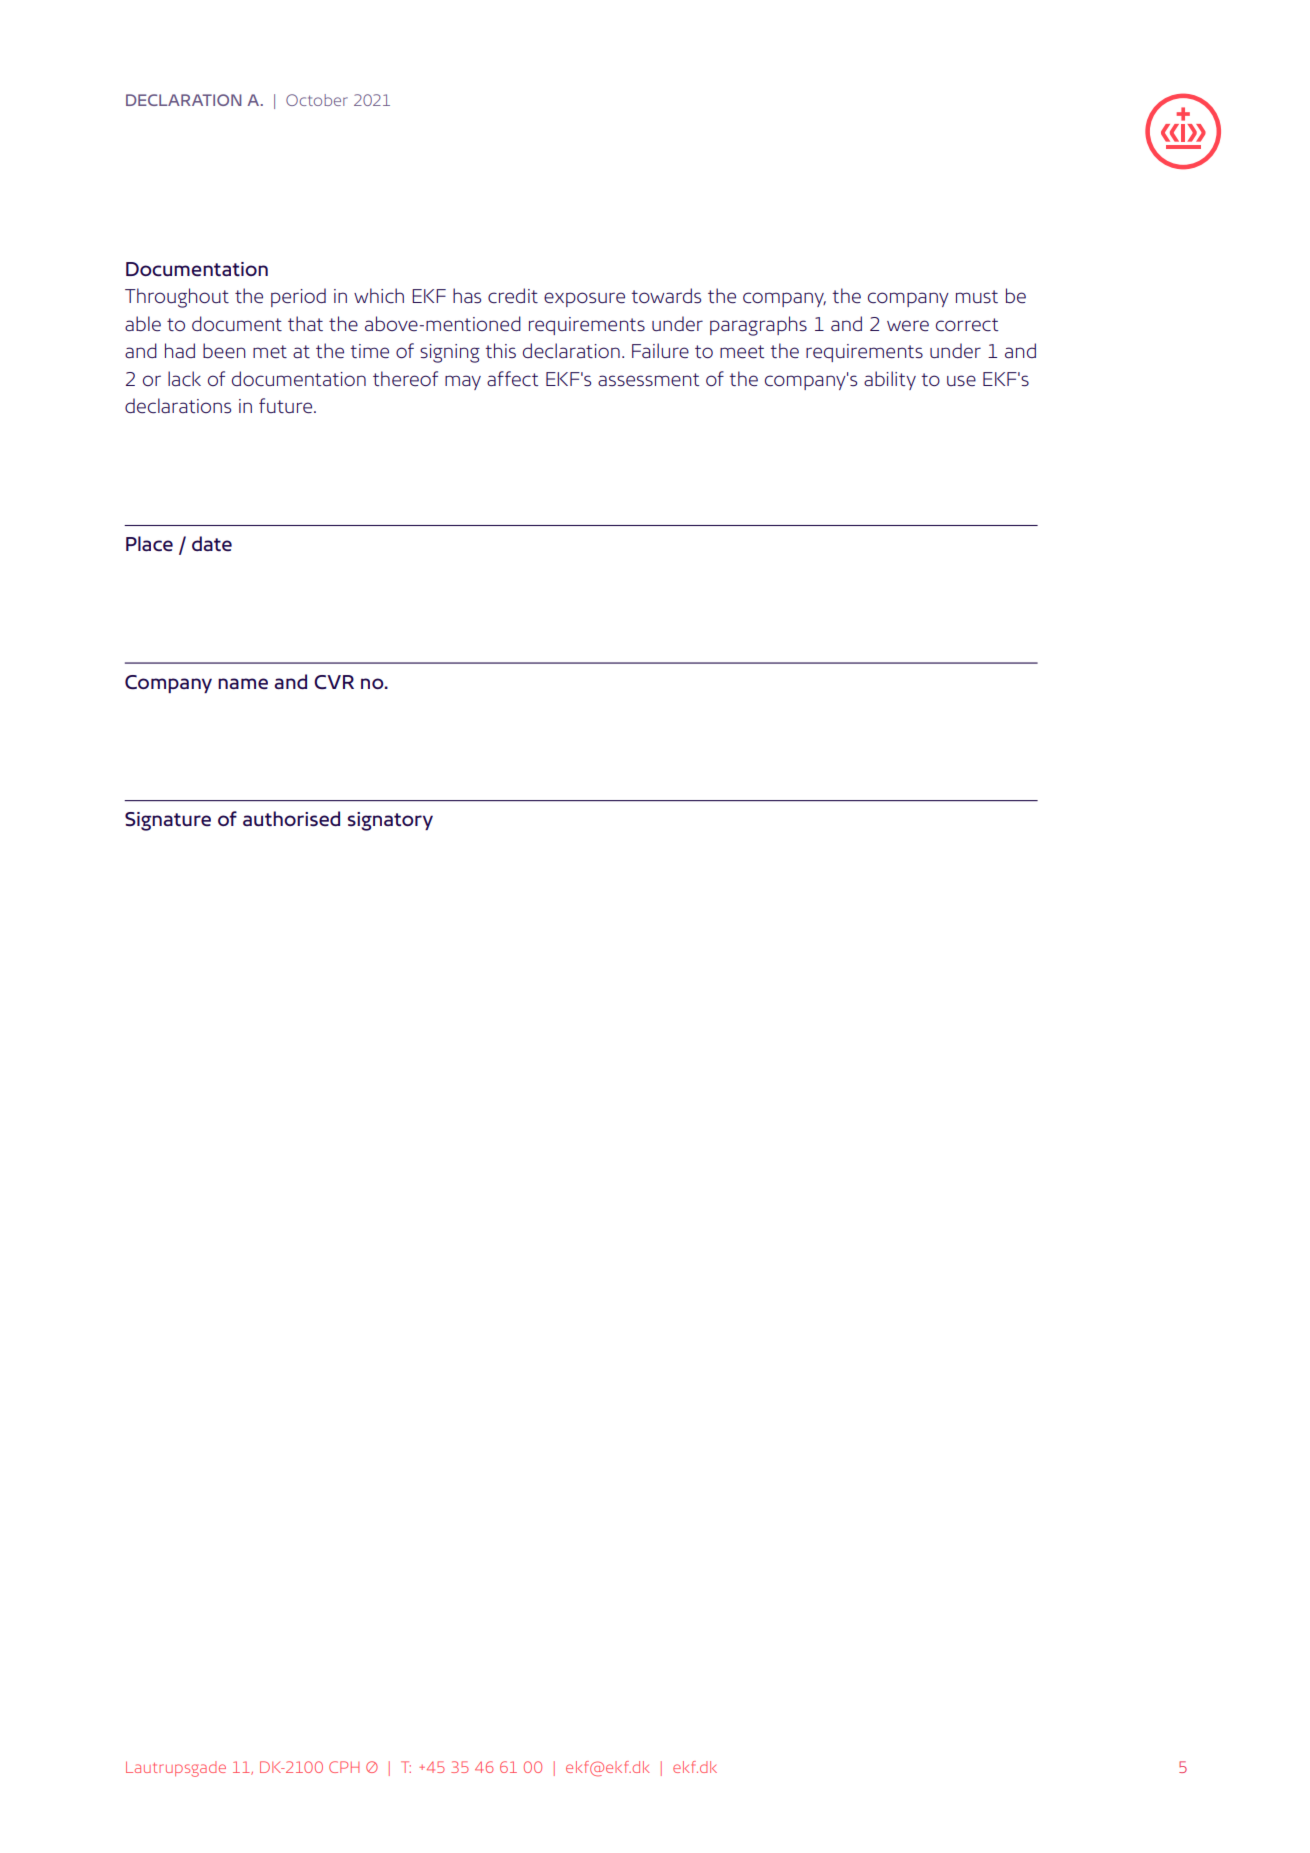  Describe the element at coordinates (390, 821) in the document. I see `signatory` at that location.
